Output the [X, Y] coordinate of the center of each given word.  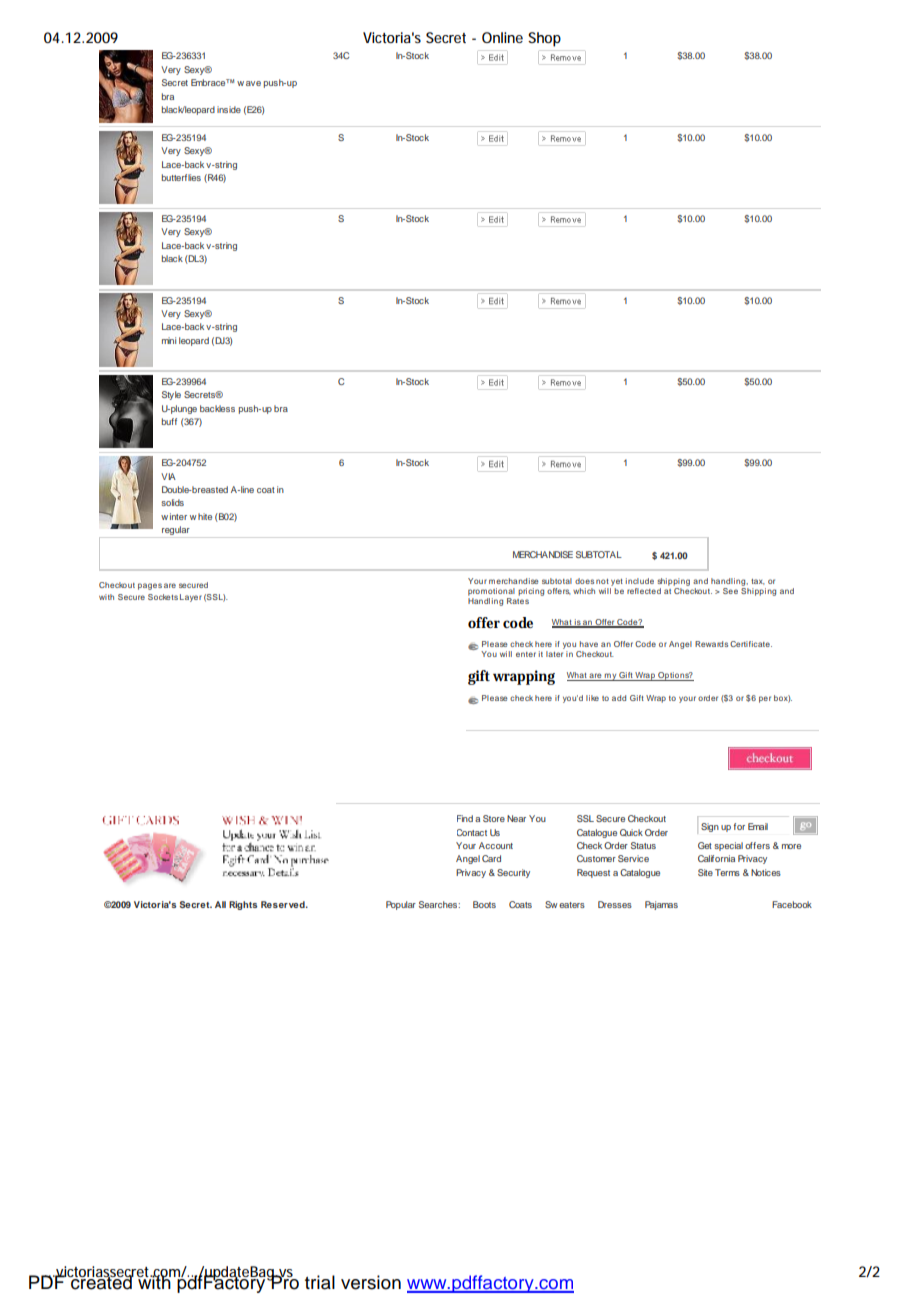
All [220, 904]
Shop [544, 39]
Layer [191, 598]
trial [320, 1282]
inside [229, 109]
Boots [484, 904]
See [730, 591]
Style [171, 395]
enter [526, 654]
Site [705, 872]
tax [758, 582]
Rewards [711, 644]
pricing [531, 592]
